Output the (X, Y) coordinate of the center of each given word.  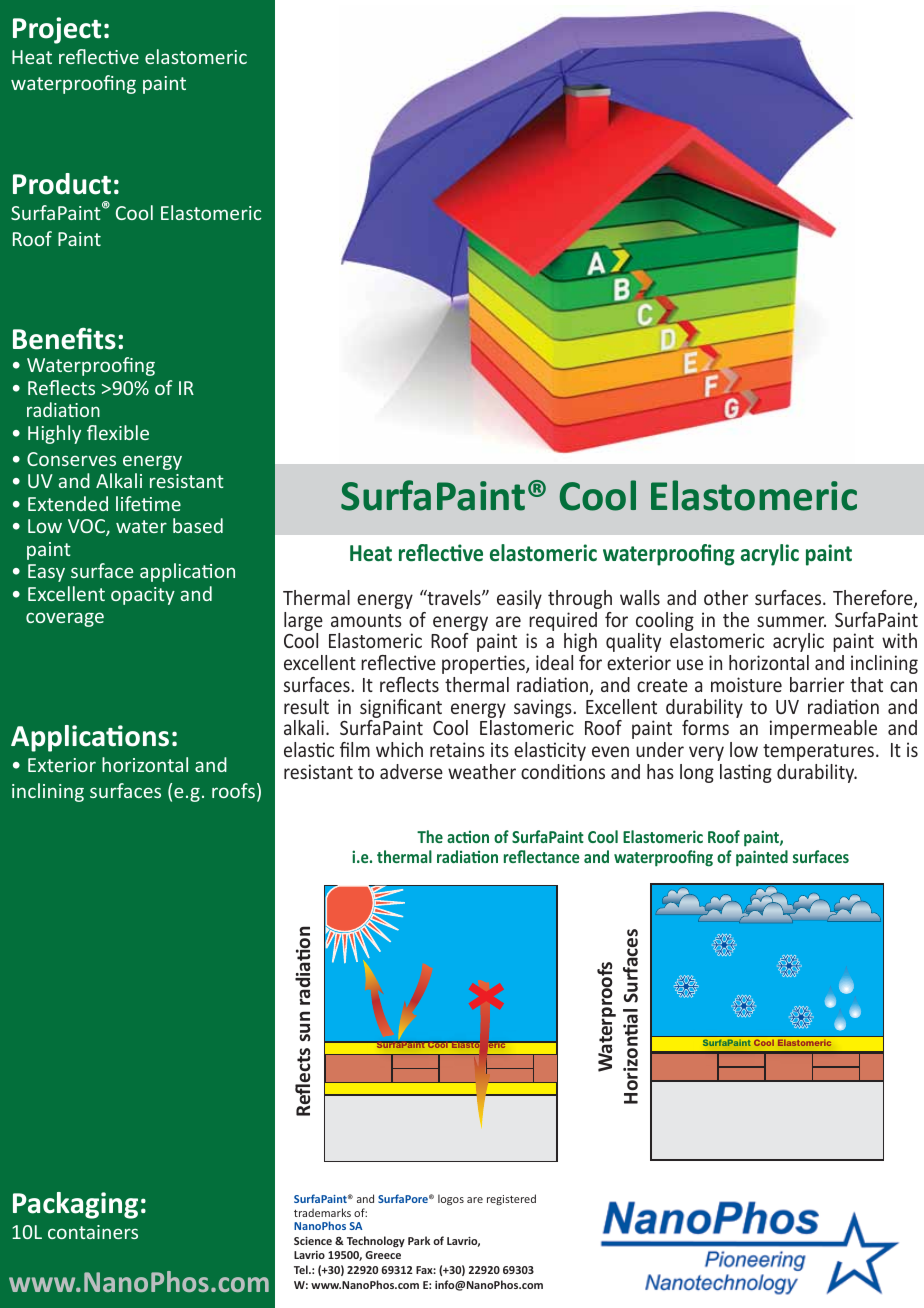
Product (62, 184)
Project (57, 30)
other (726, 597)
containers (93, 1232)
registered (511, 1199)
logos (451, 1199)
